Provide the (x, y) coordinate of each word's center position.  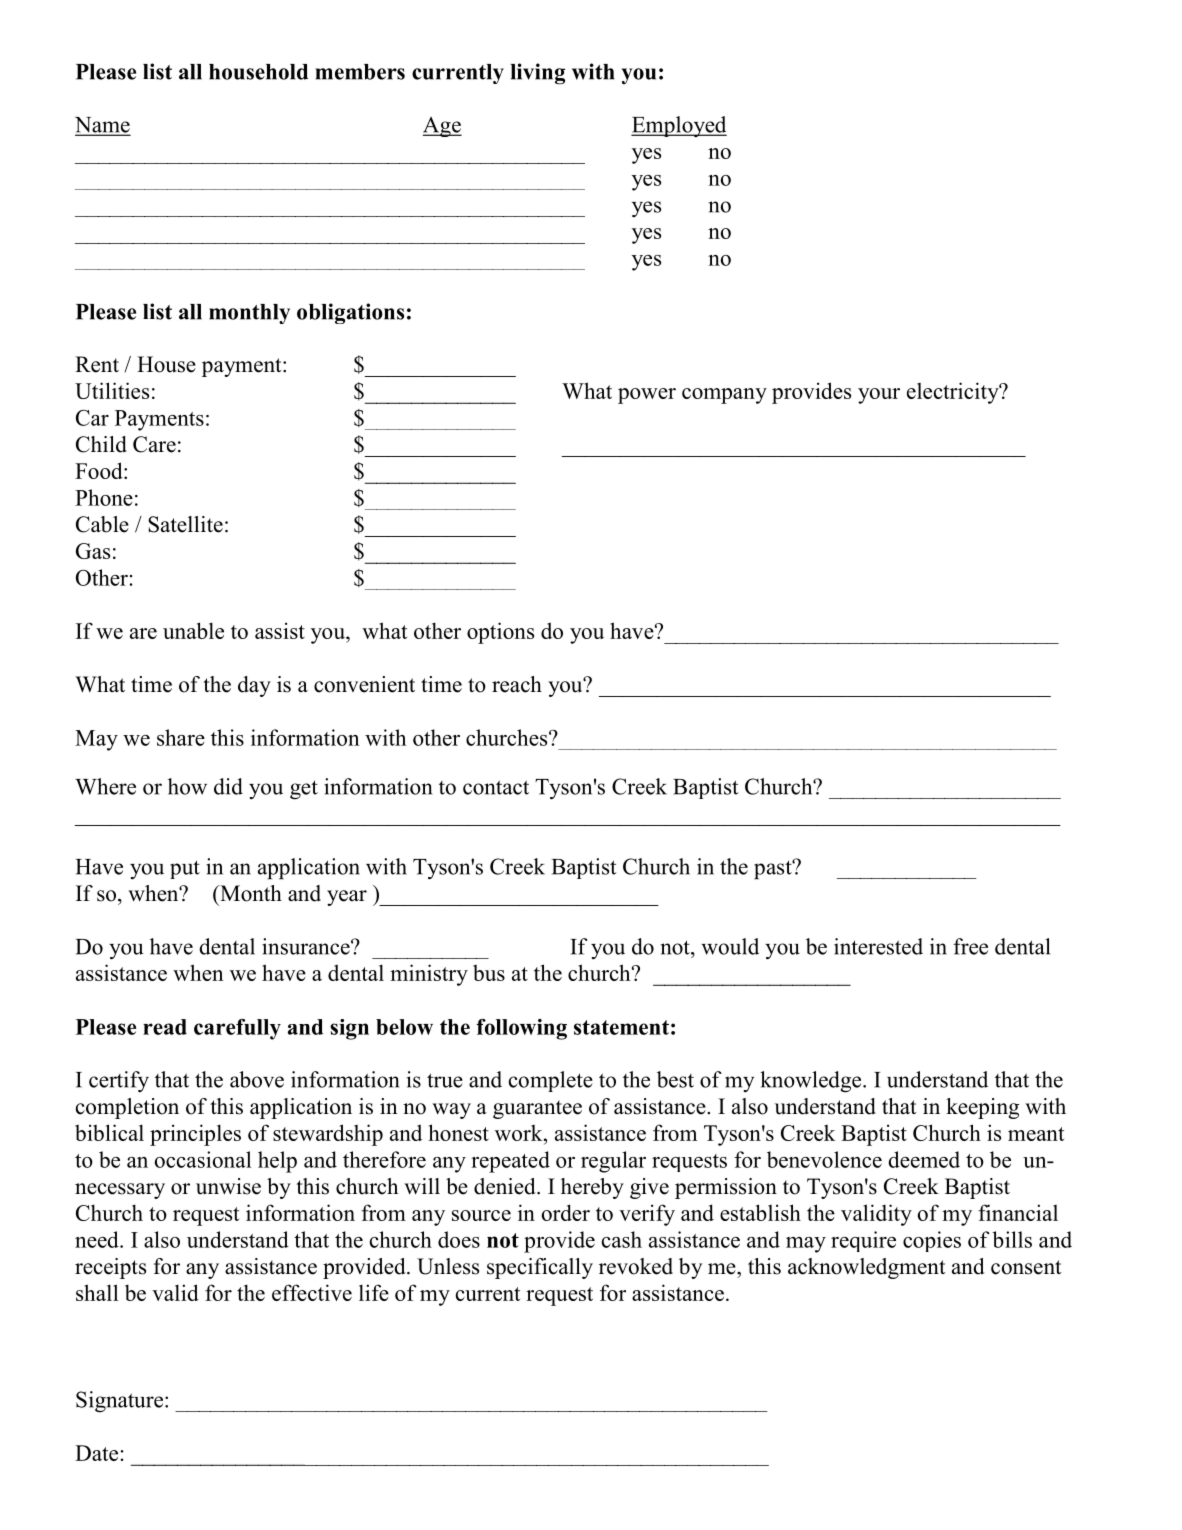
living (538, 74)
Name (102, 126)
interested (878, 946)
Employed (679, 127)
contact (496, 787)
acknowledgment (867, 1268)
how (187, 786)
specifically (540, 1268)
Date (96, 1453)
